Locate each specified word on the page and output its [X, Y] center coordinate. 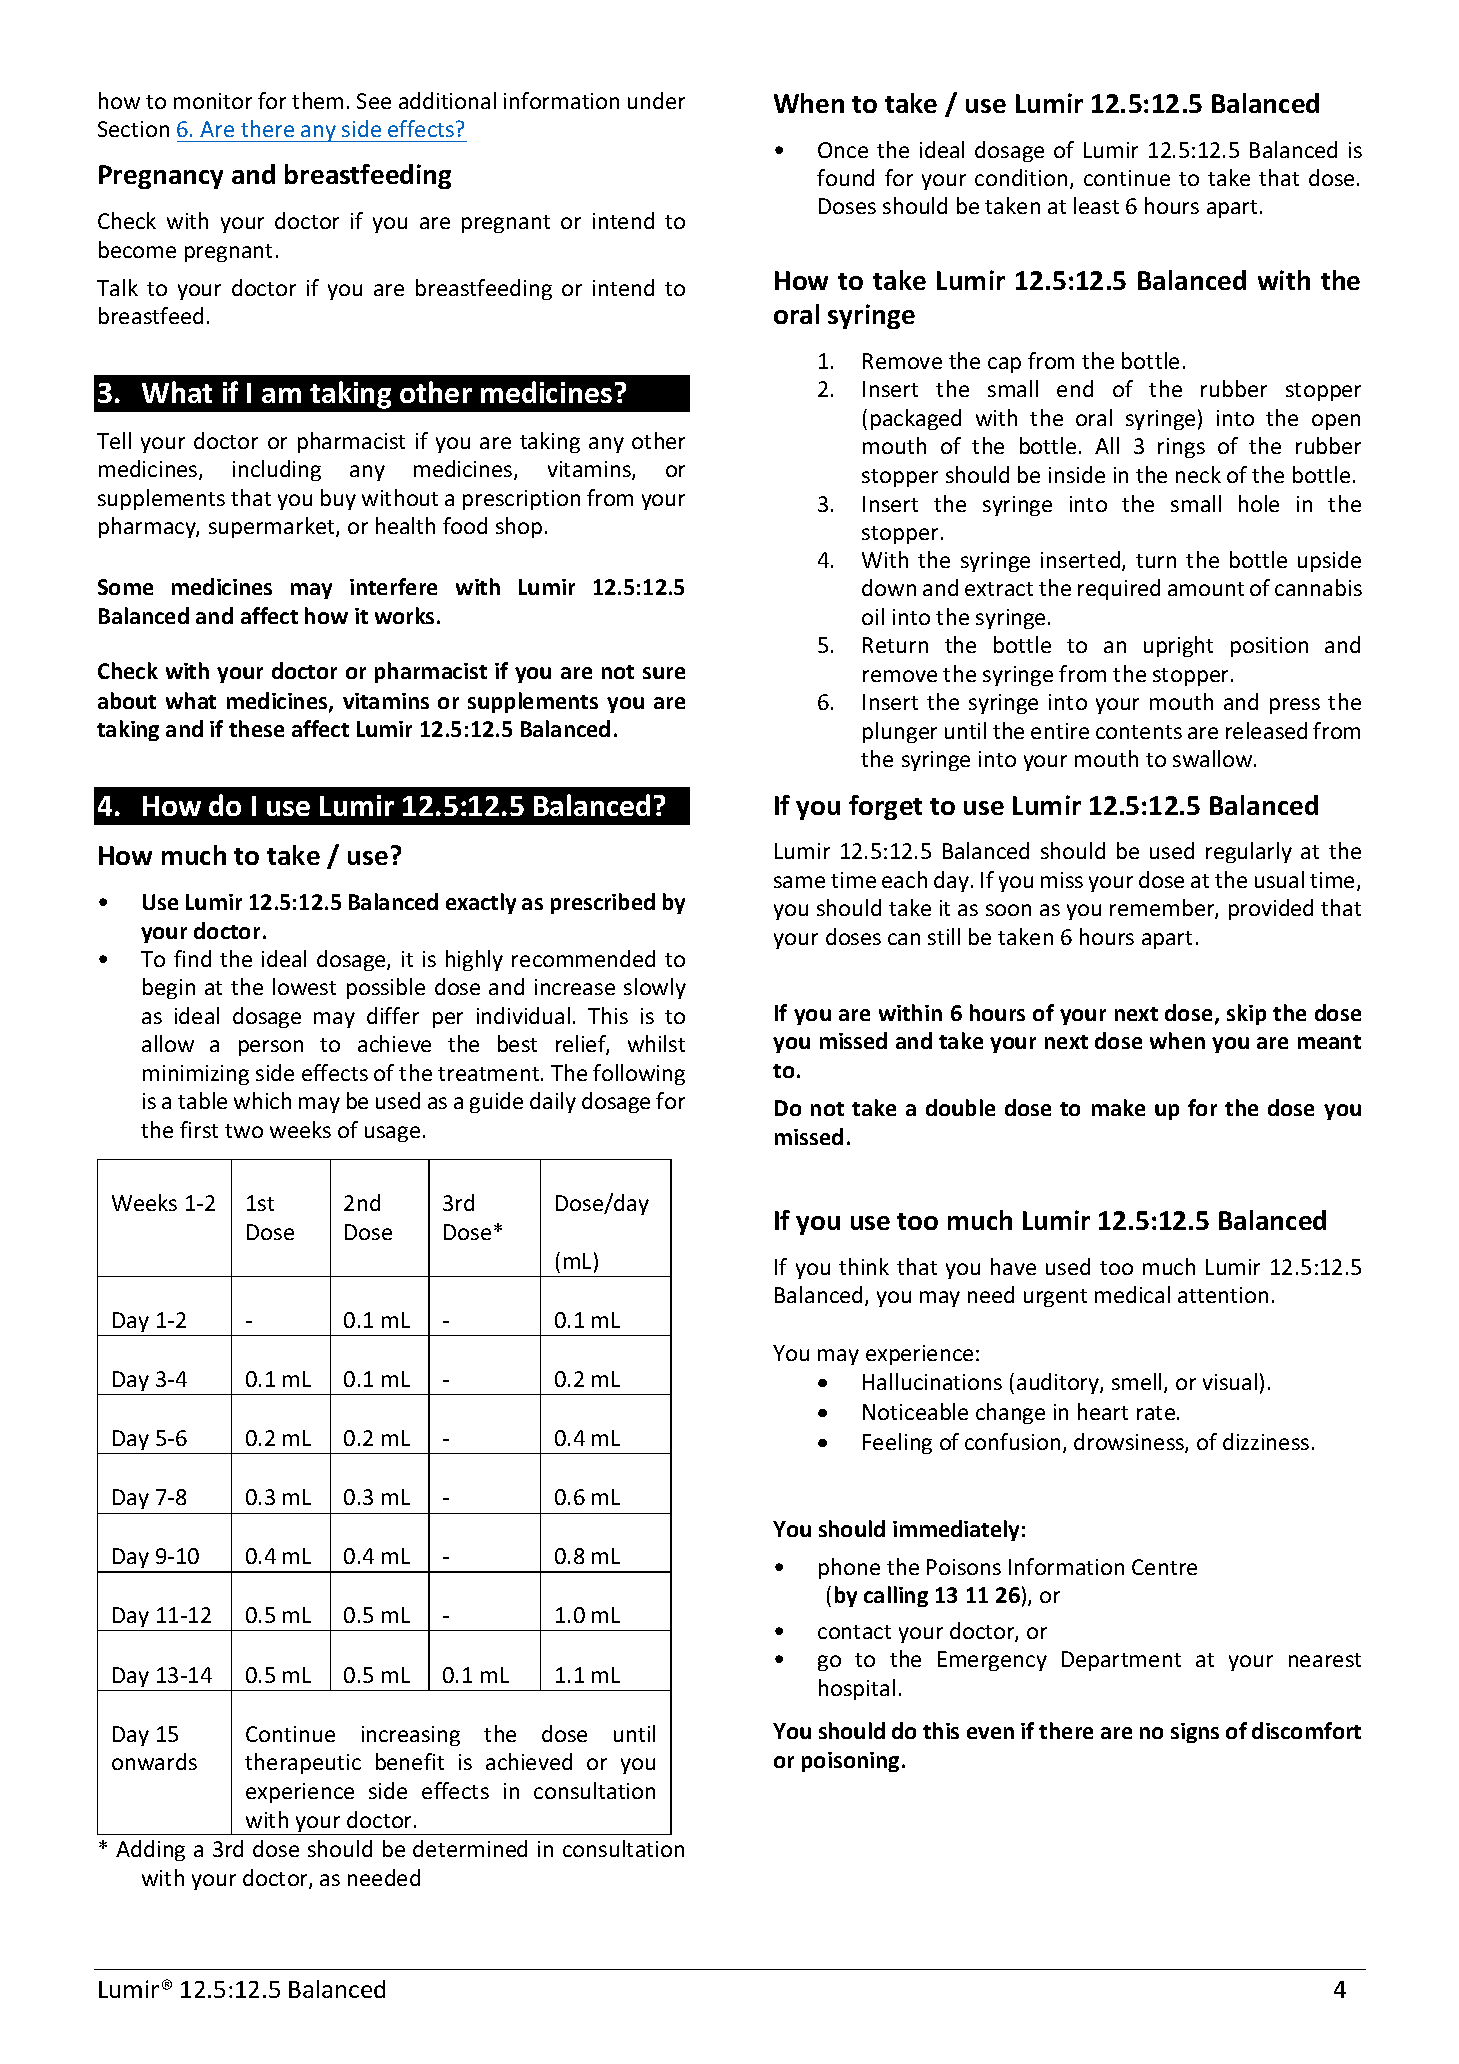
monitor [213, 101]
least [1096, 205]
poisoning [850, 1762]
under [656, 100]
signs [1195, 1733]
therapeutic [303, 1763]
